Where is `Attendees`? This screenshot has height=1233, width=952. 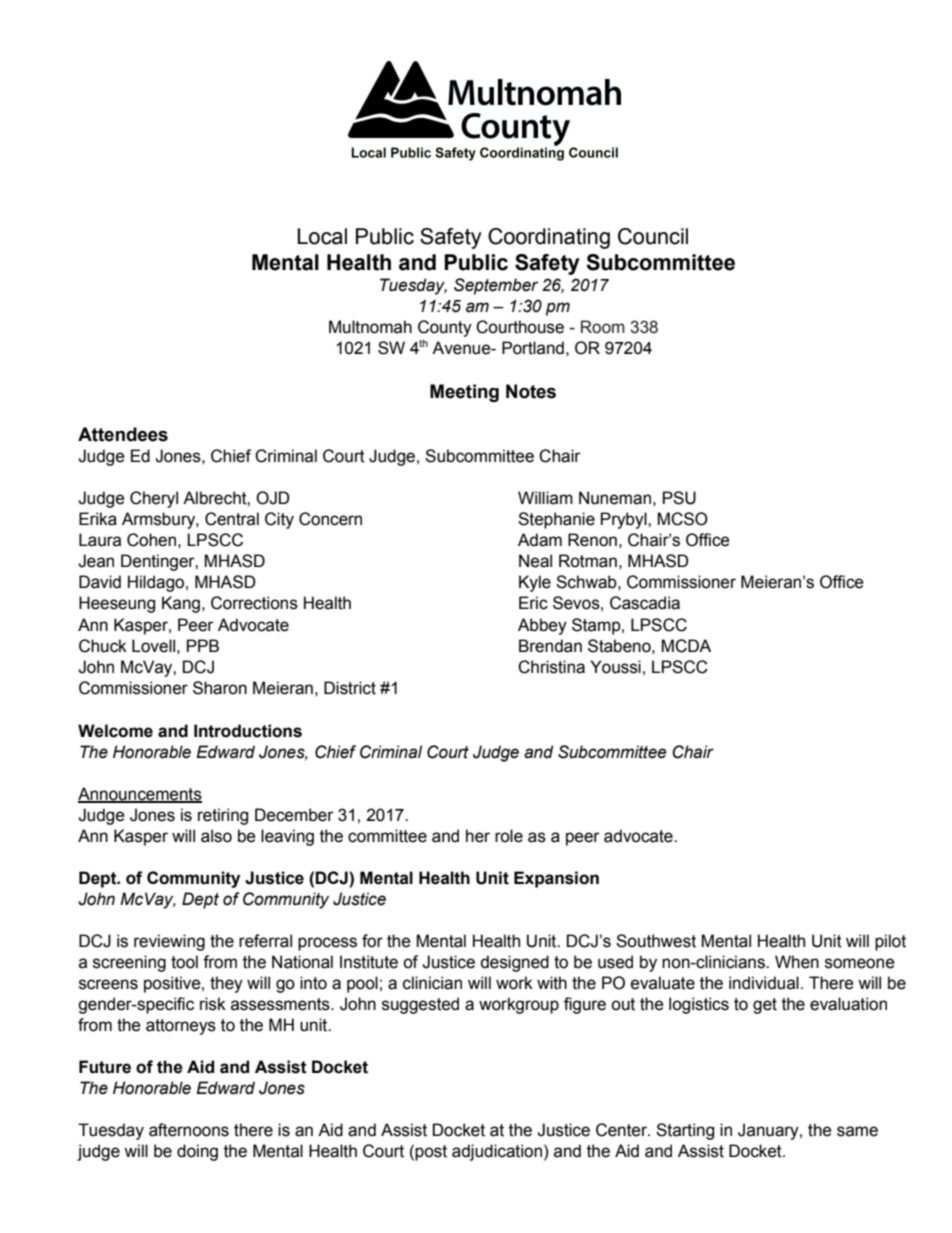 Attendees is located at coordinates (123, 434).
